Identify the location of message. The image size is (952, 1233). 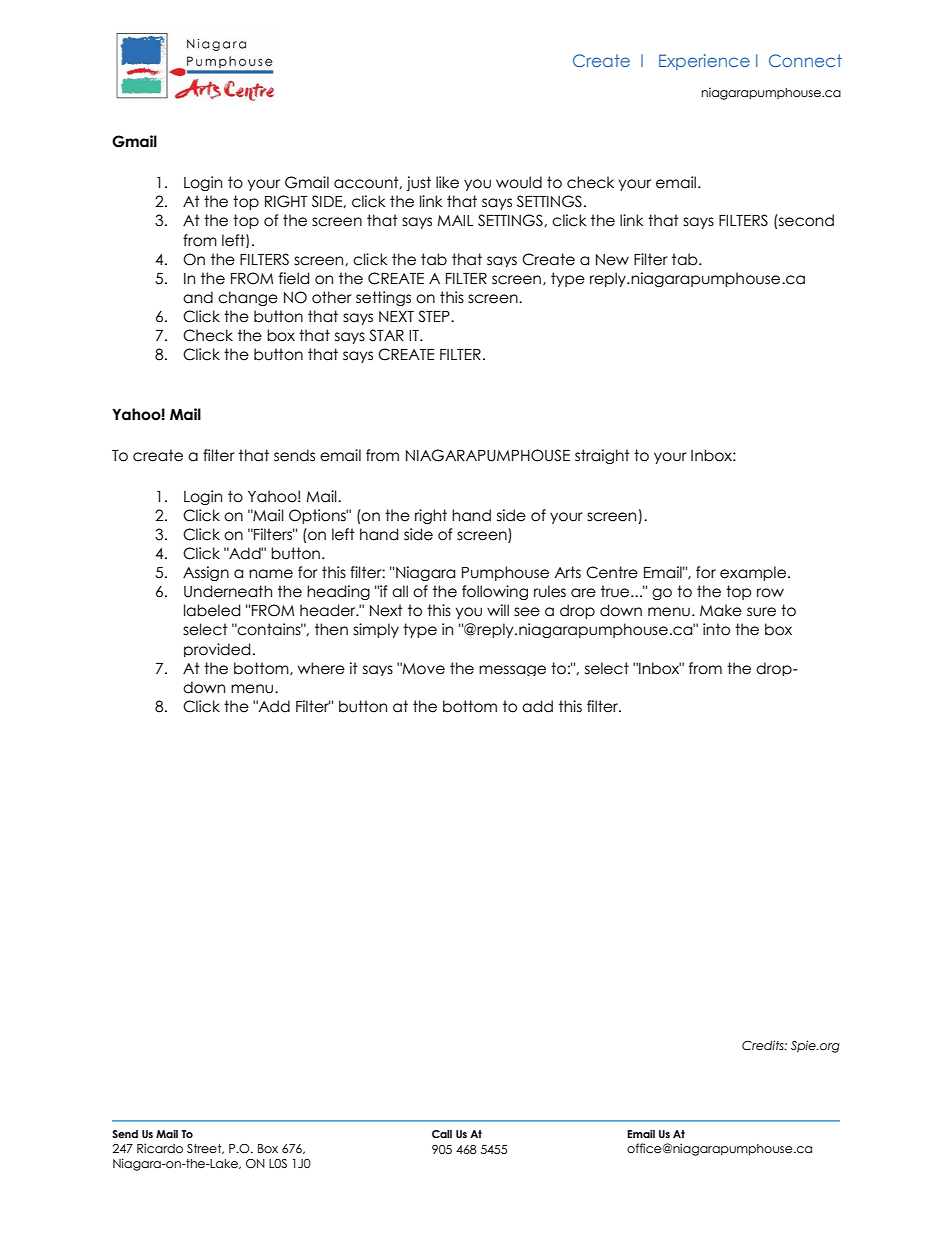
(512, 670).
